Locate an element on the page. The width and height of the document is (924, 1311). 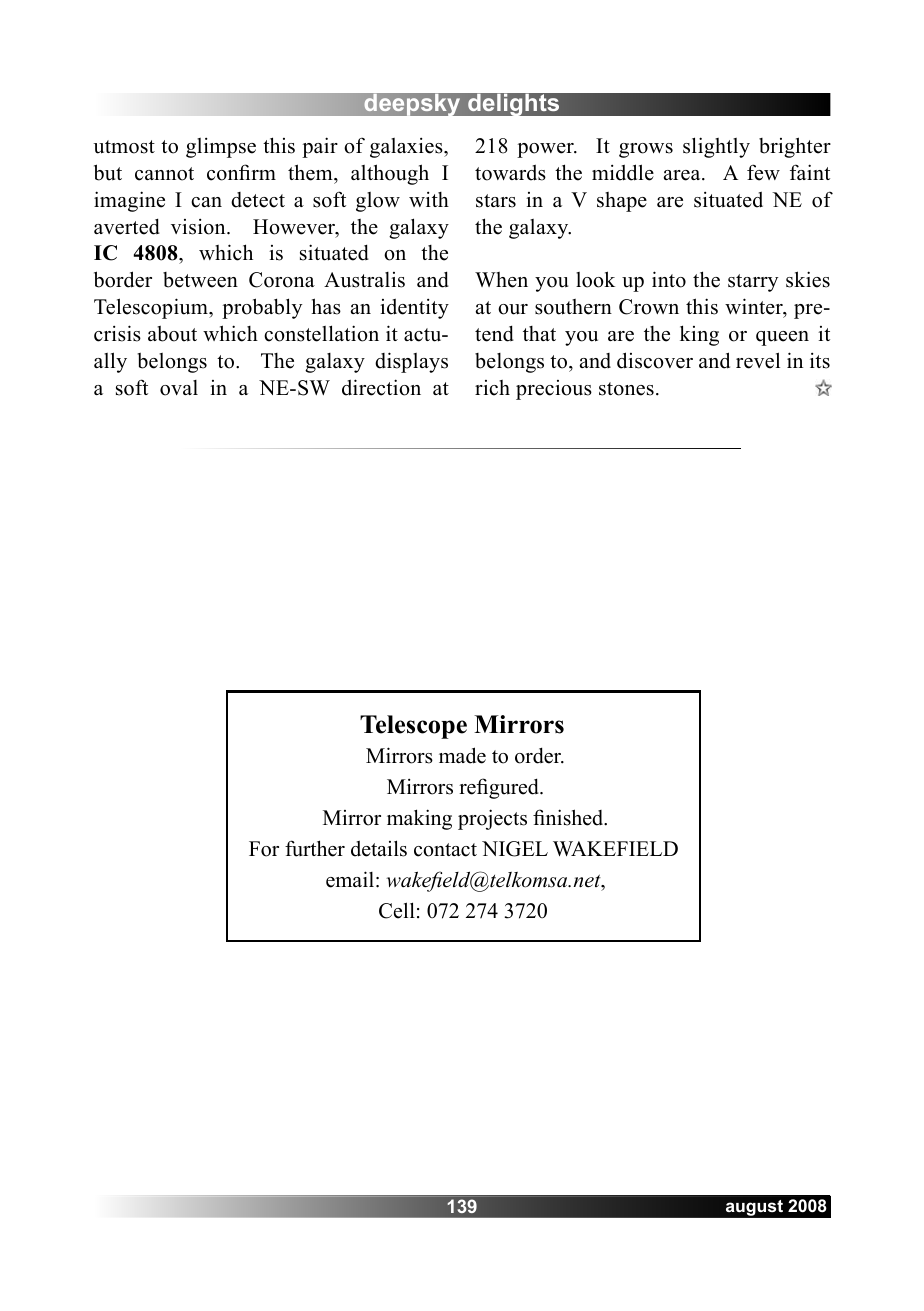
stones is located at coordinates (626, 389).
